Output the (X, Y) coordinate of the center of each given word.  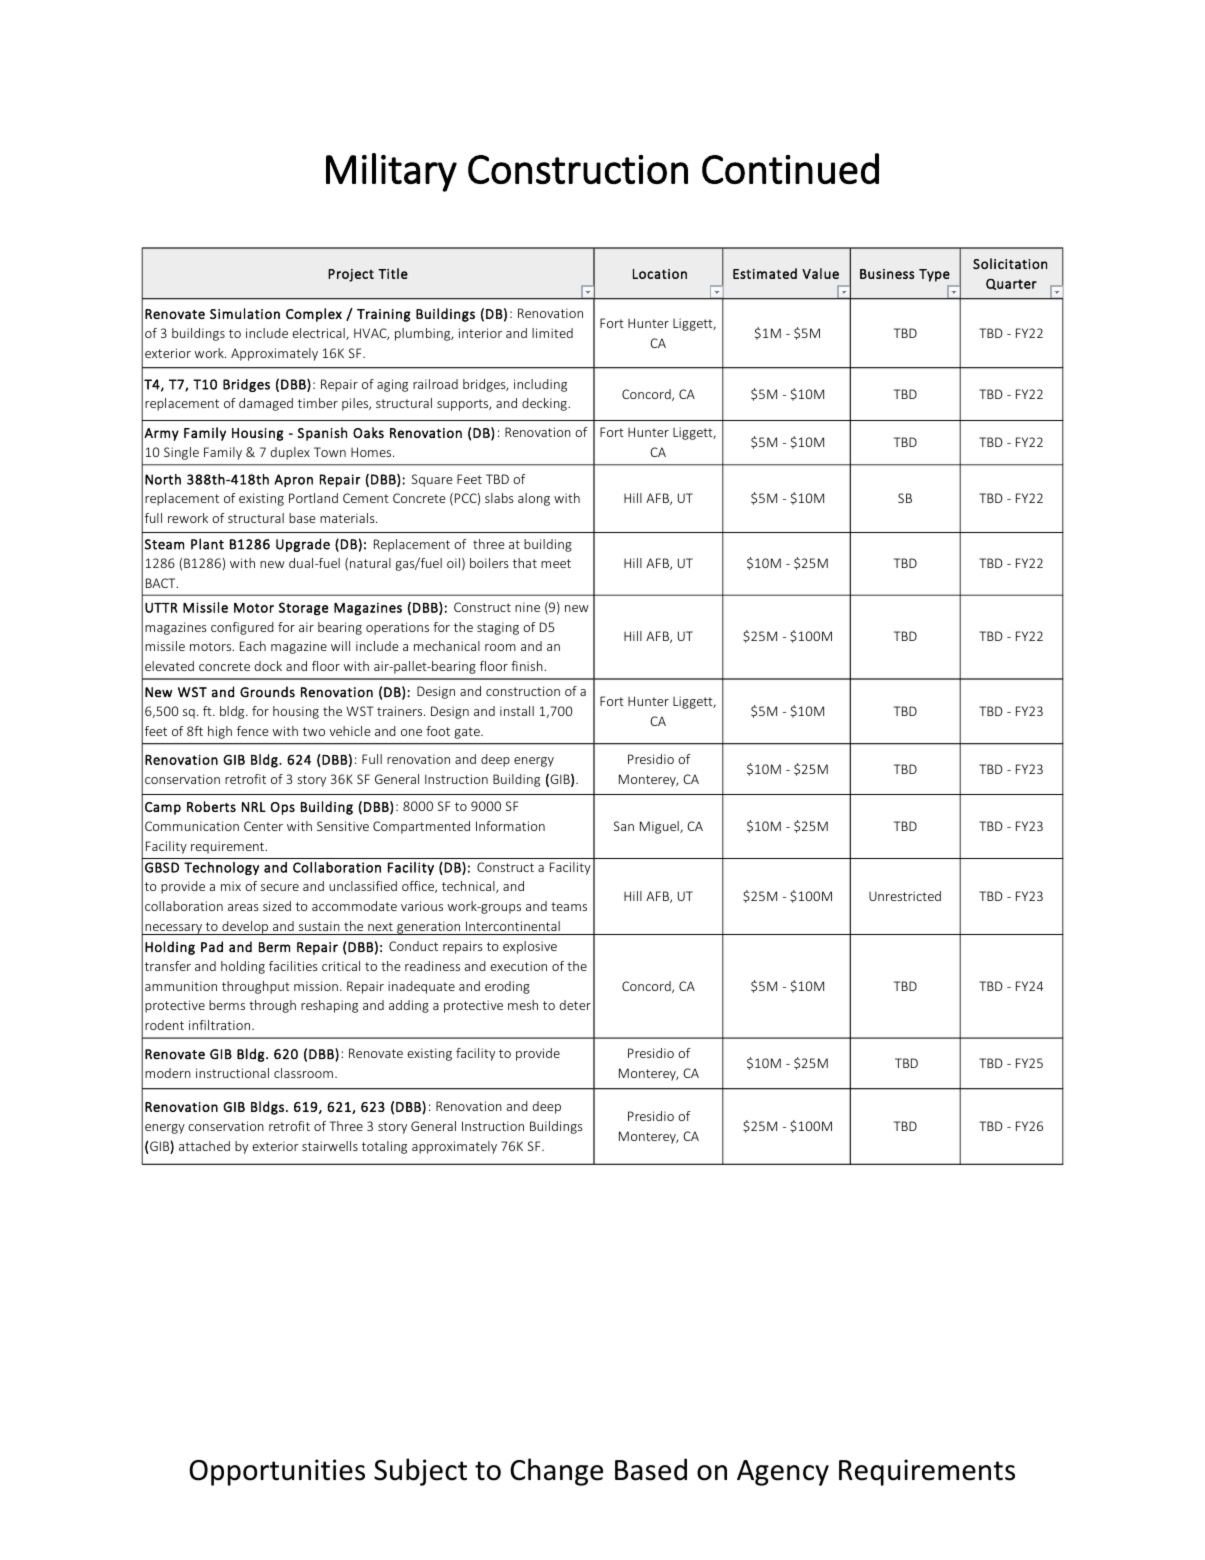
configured (242, 628)
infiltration (221, 1025)
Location (660, 274)
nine (527, 607)
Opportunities (277, 1472)
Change (556, 1472)
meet (556, 563)
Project (351, 275)
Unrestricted (905, 896)
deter (575, 1005)
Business (887, 274)
